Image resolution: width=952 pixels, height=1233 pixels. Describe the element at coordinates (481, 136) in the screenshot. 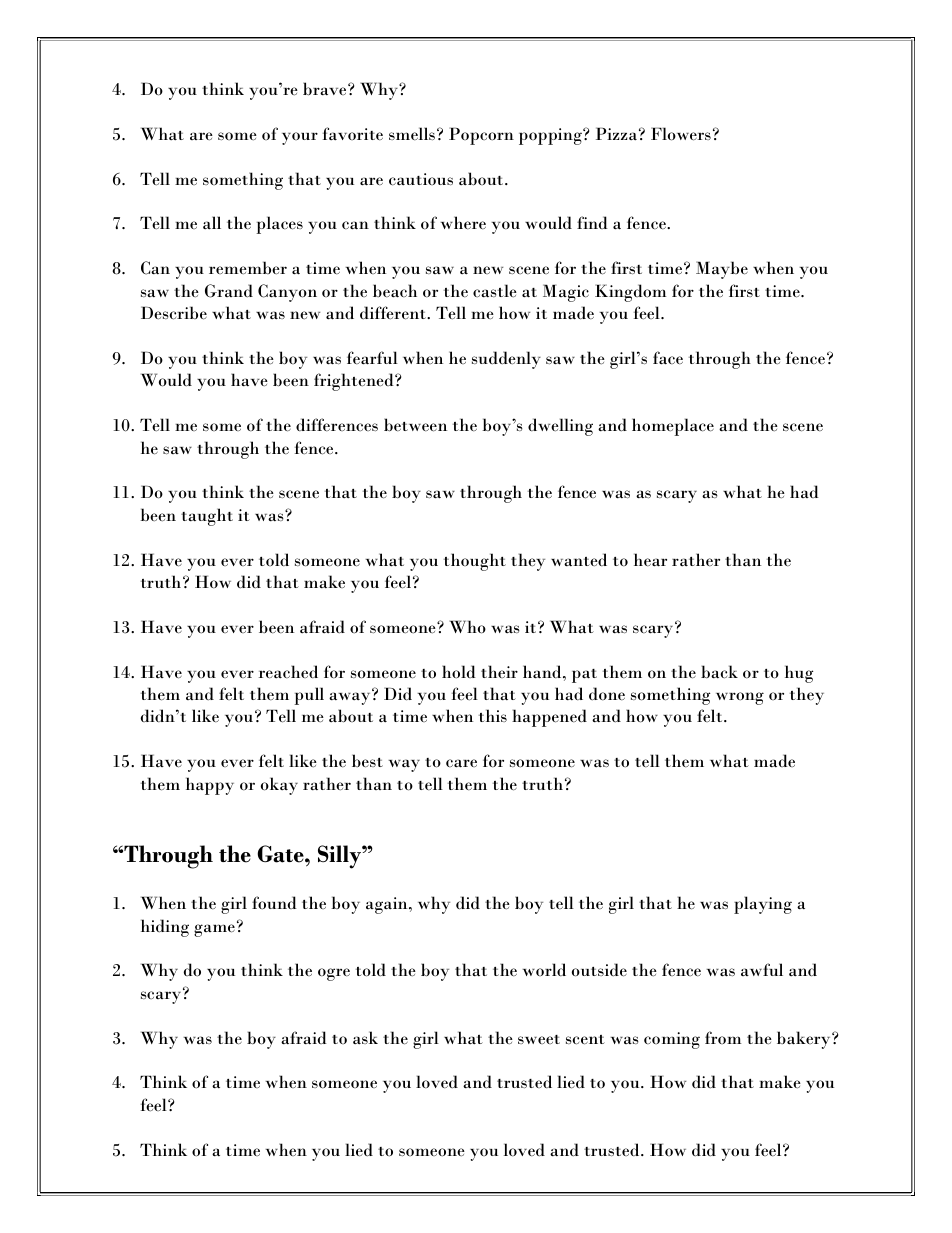

I see `Popcorn` at that location.
